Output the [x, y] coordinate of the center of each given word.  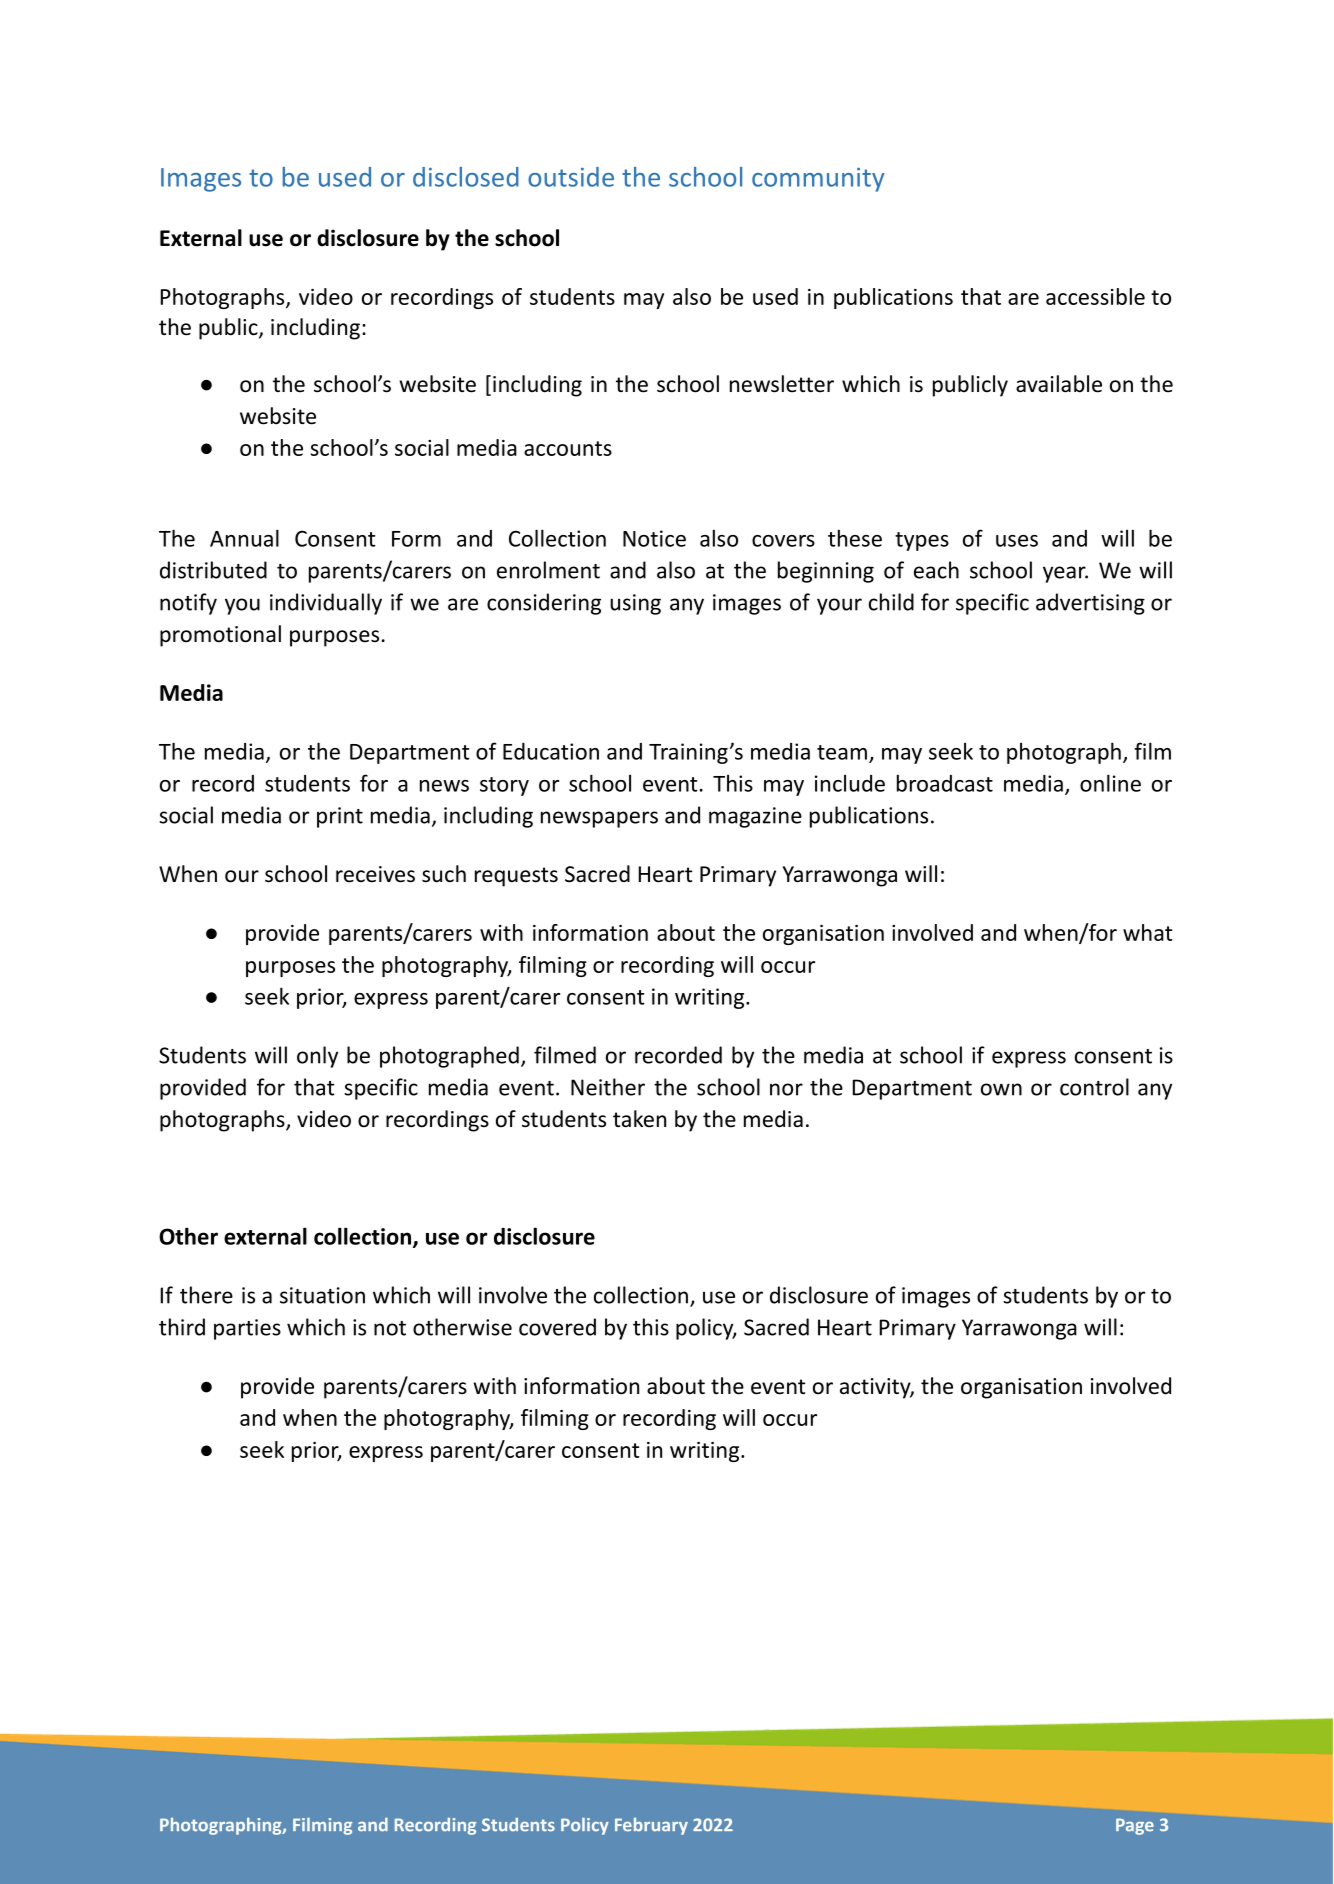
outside [571, 177]
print [340, 817]
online [1110, 783]
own [1001, 1089]
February [651, 1826]
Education [551, 751]
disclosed [466, 177]
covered [557, 1327]
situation [322, 1295]
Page [1135, 1826]
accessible [1095, 296]
